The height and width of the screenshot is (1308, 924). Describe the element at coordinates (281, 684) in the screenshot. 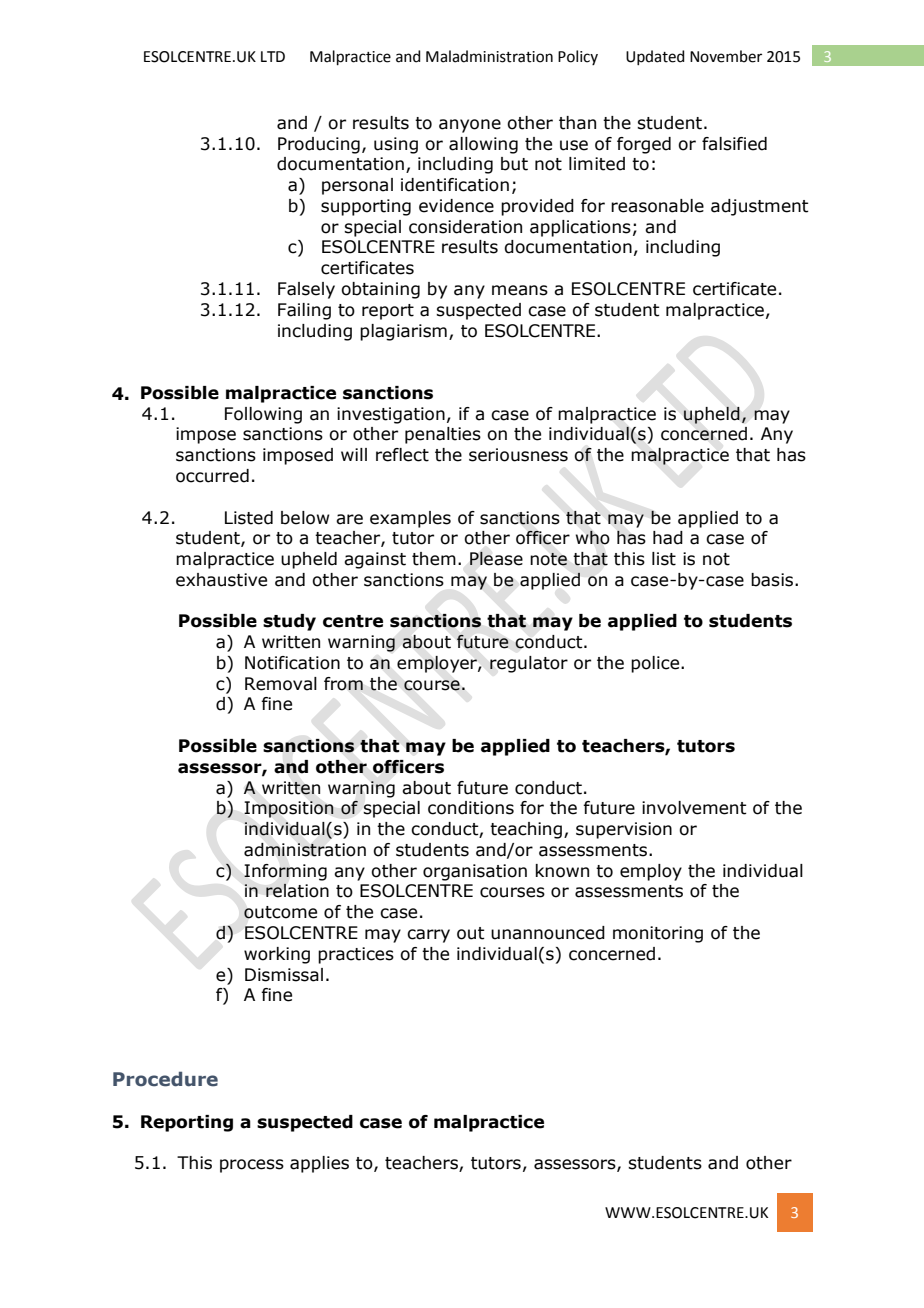

I see `Removal` at that location.
